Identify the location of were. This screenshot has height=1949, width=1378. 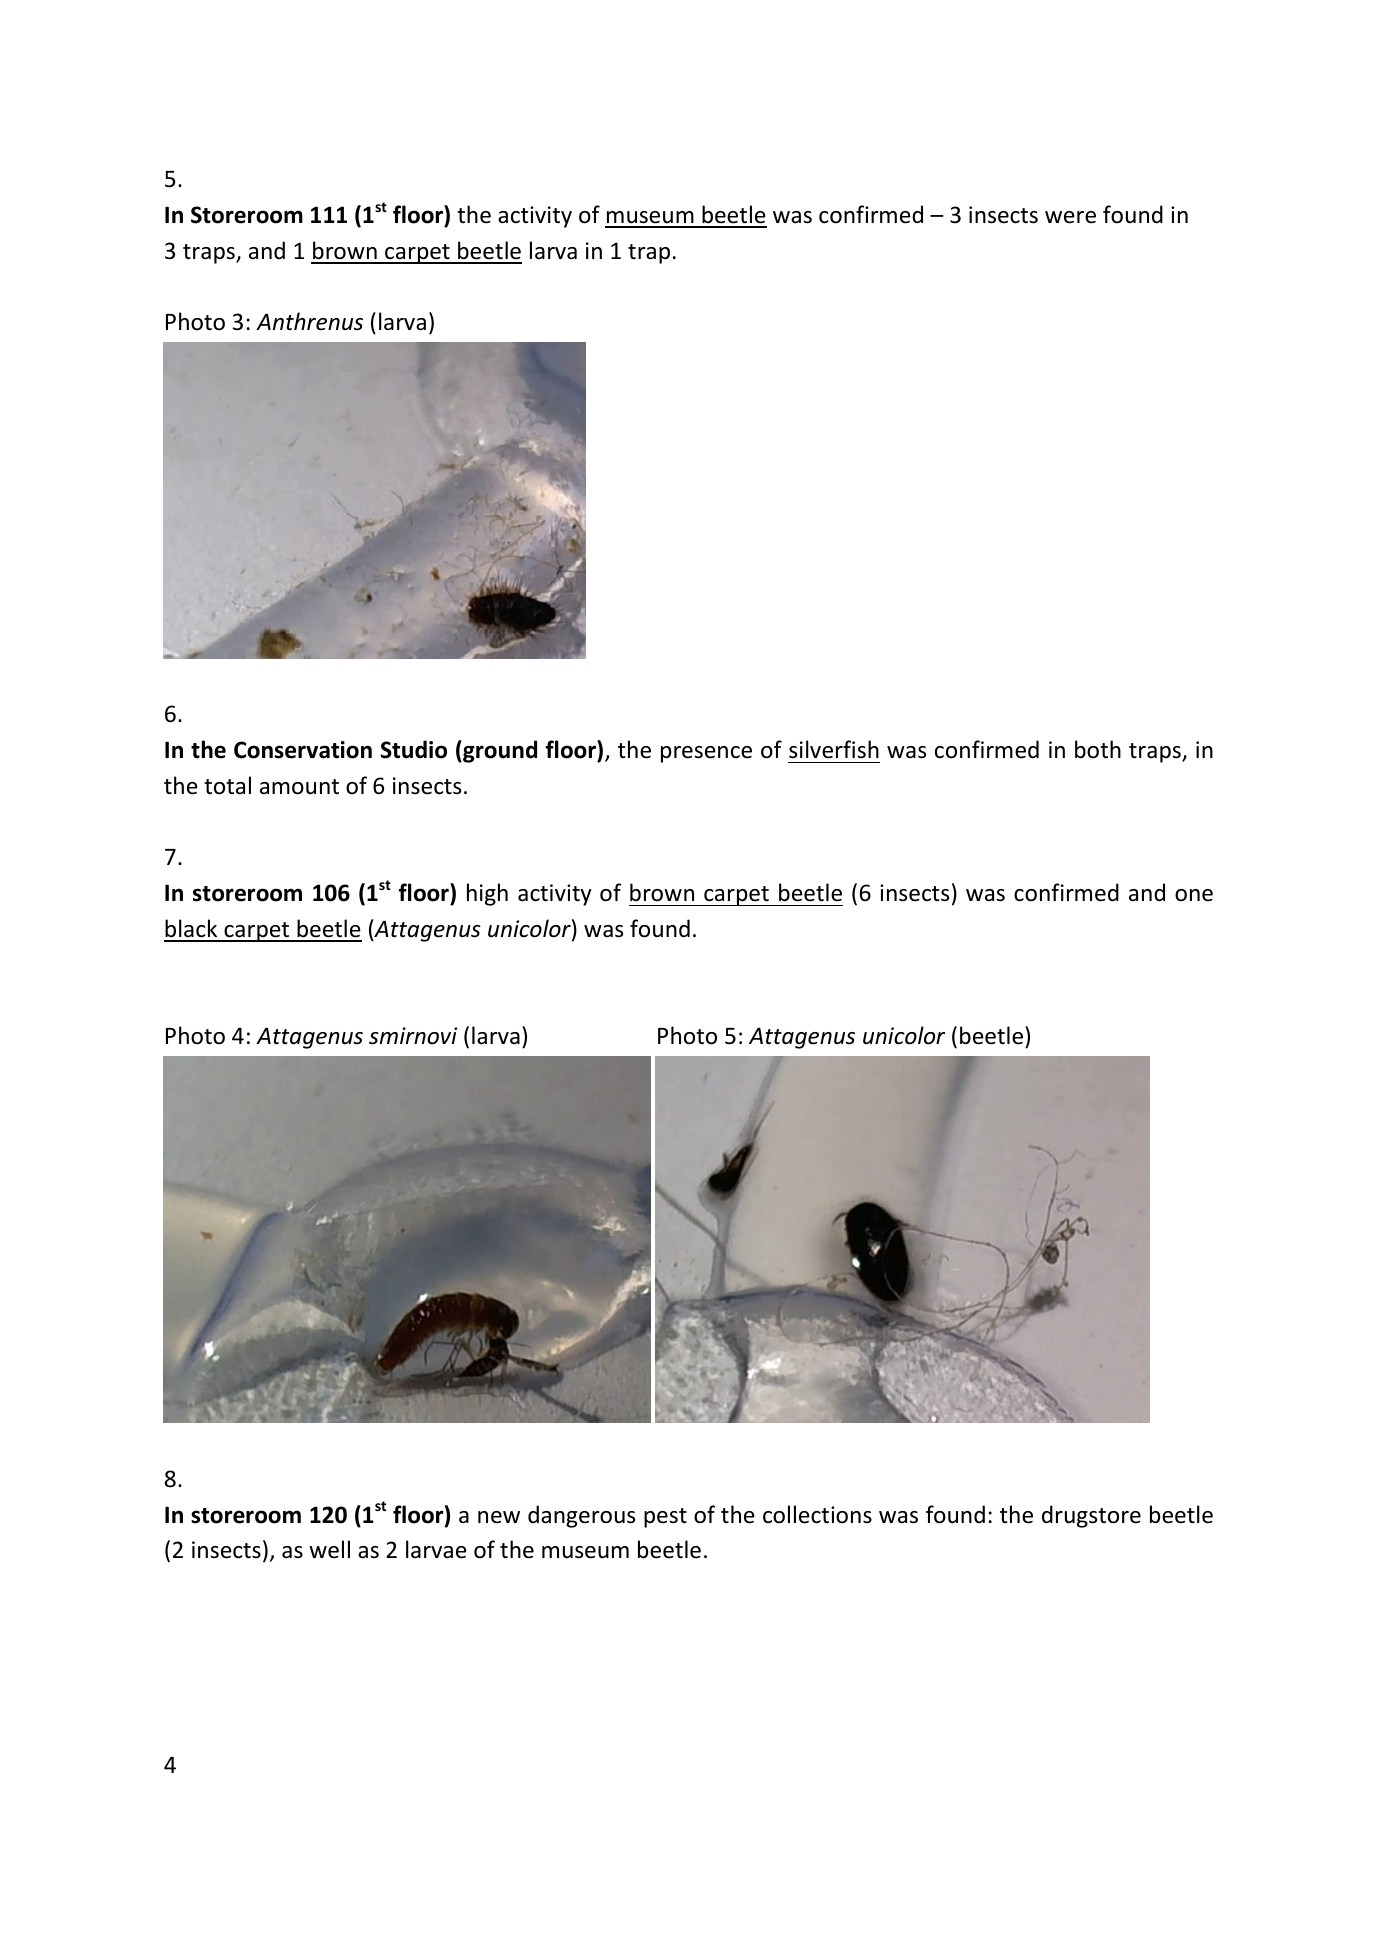
(1070, 217).
